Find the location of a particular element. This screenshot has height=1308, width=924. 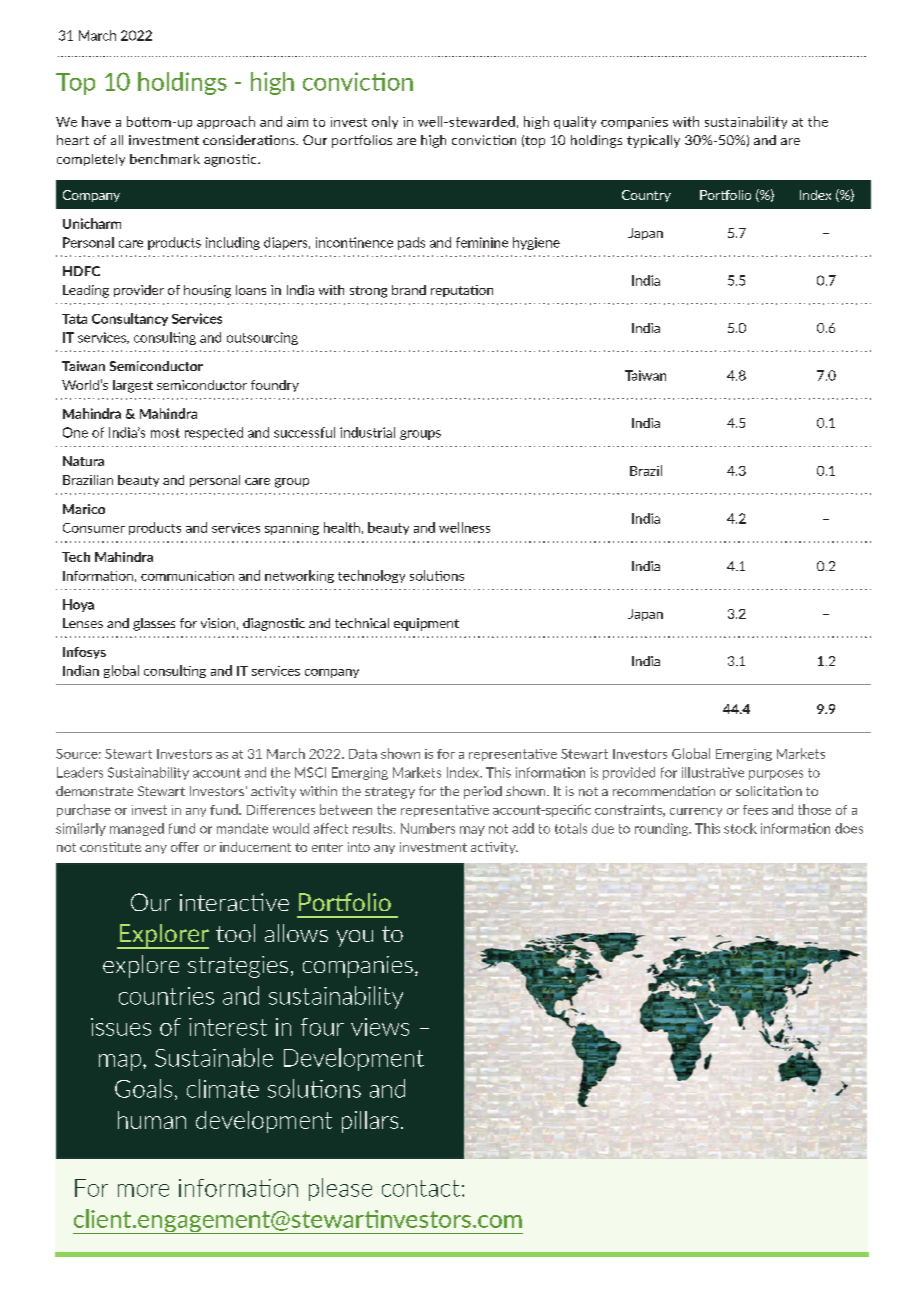

only is located at coordinates (385, 122).
